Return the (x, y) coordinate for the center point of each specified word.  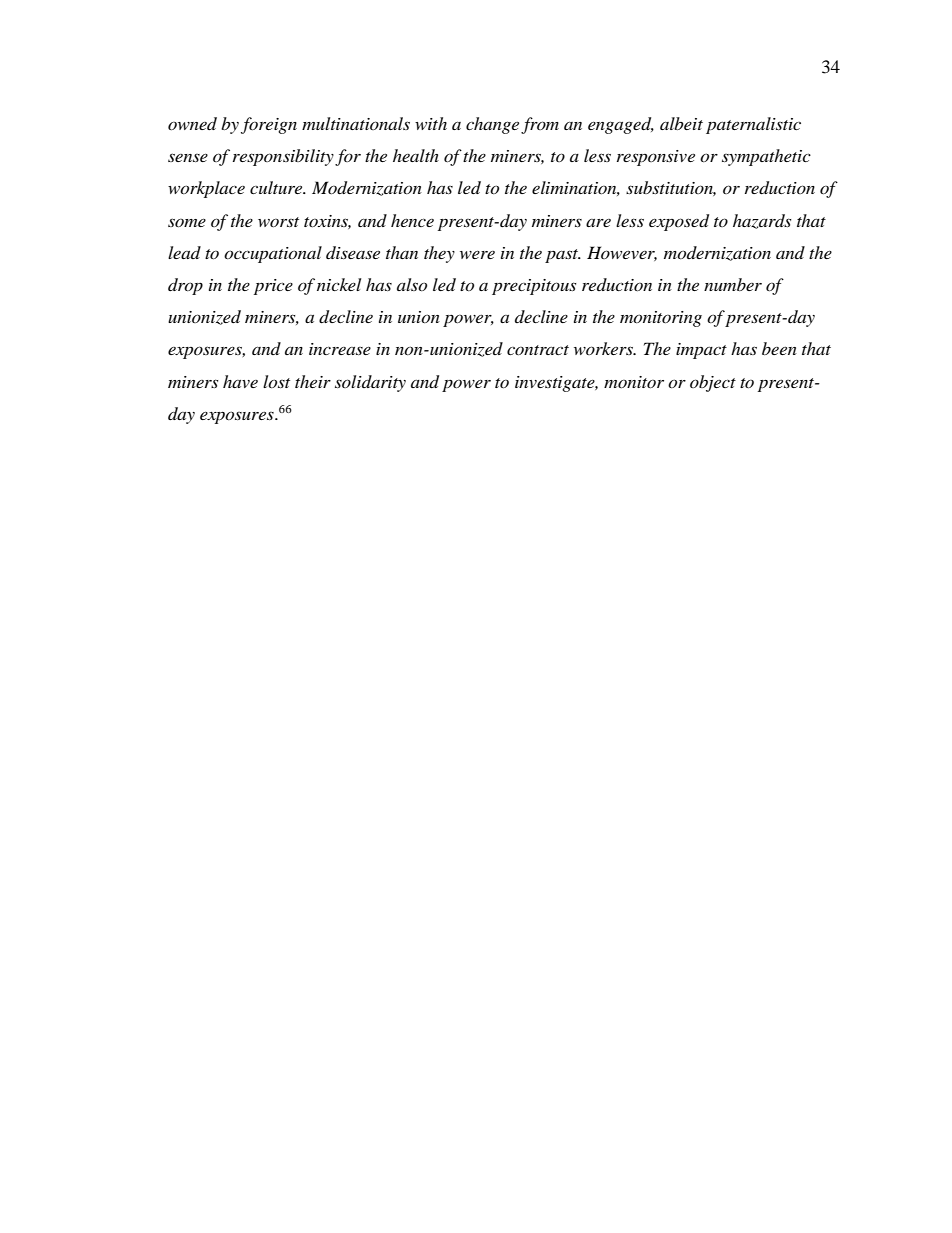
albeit (681, 123)
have (240, 381)
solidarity (370, 383)
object (713, 383)
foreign (269, 125)
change (492, 125)
